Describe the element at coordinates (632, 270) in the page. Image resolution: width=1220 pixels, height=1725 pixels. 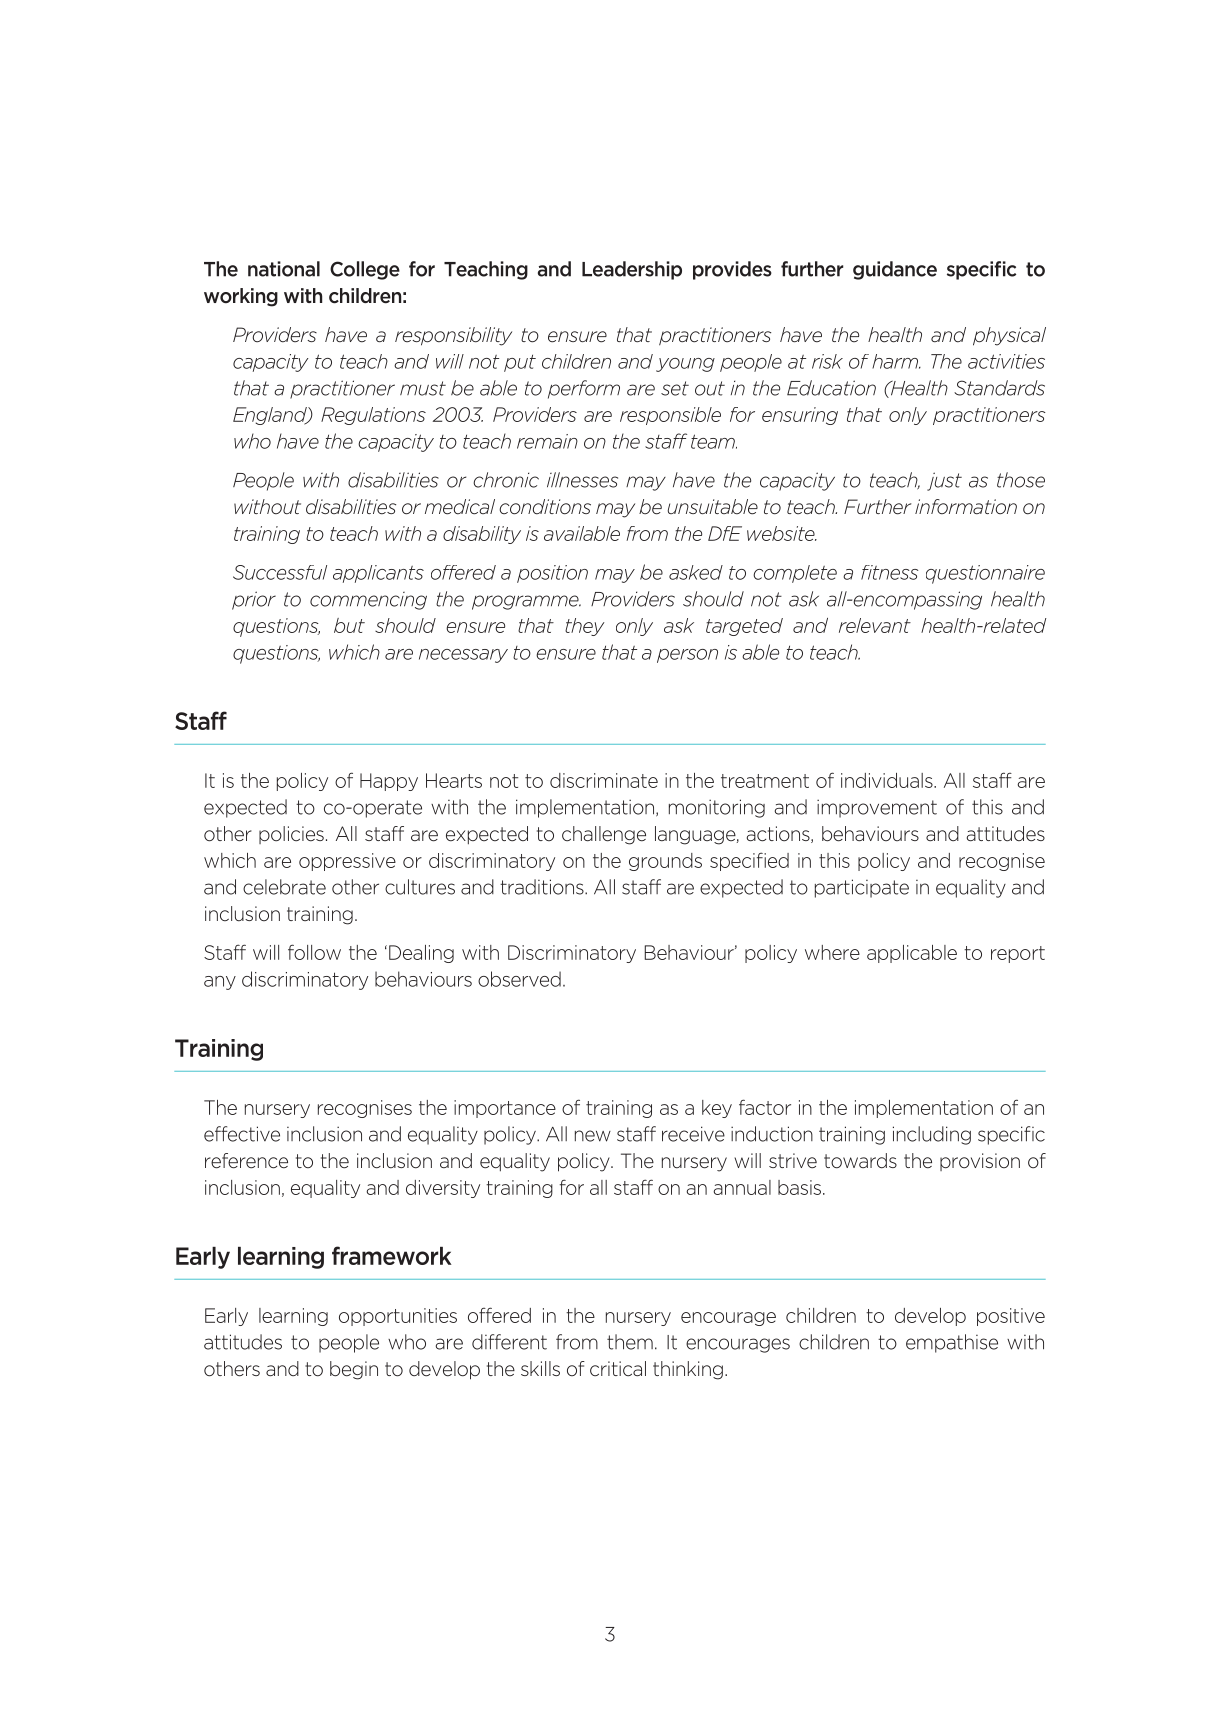
I see `Leadership` at that location.
